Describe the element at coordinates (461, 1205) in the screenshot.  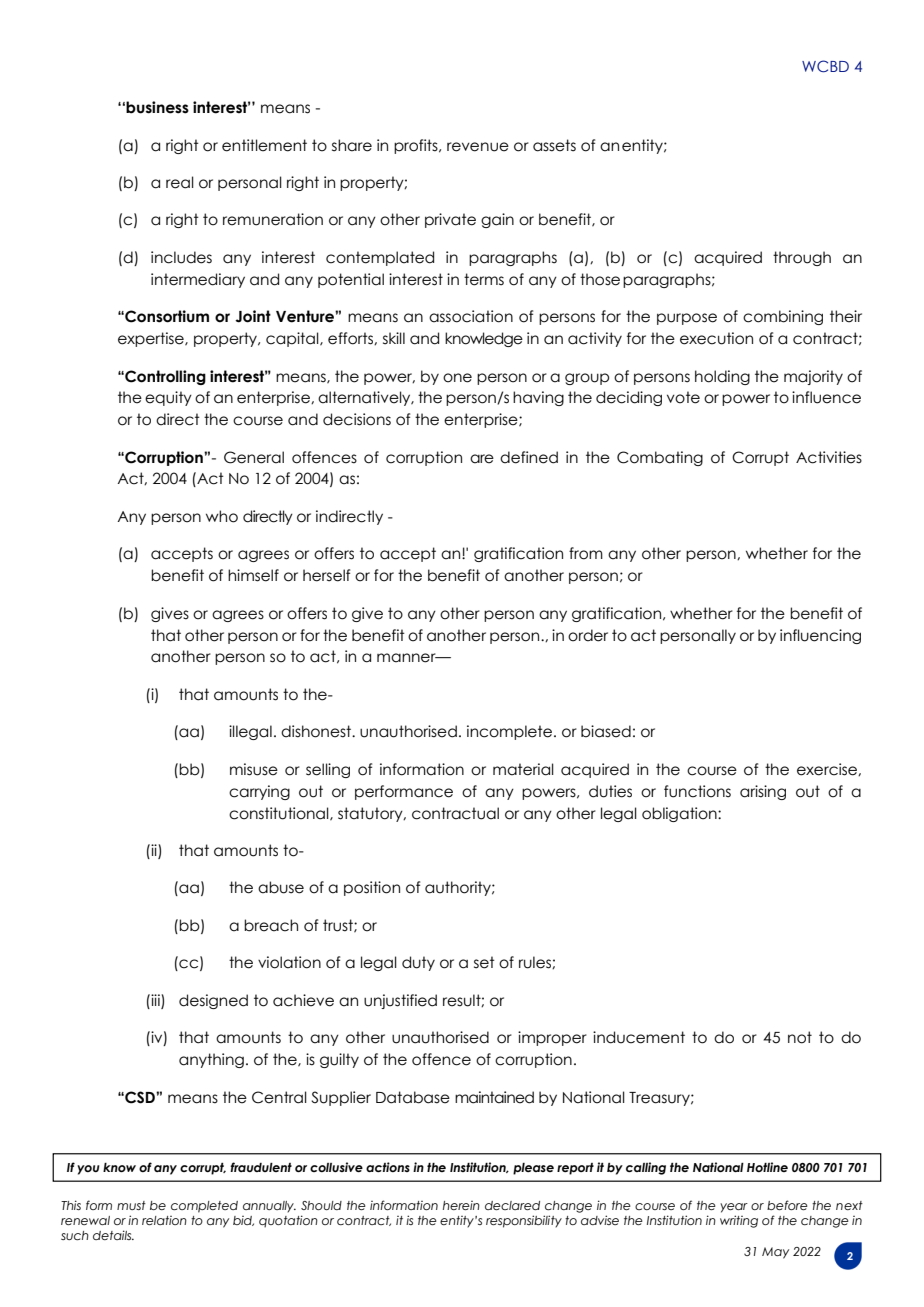
I see `herein` at that location.
